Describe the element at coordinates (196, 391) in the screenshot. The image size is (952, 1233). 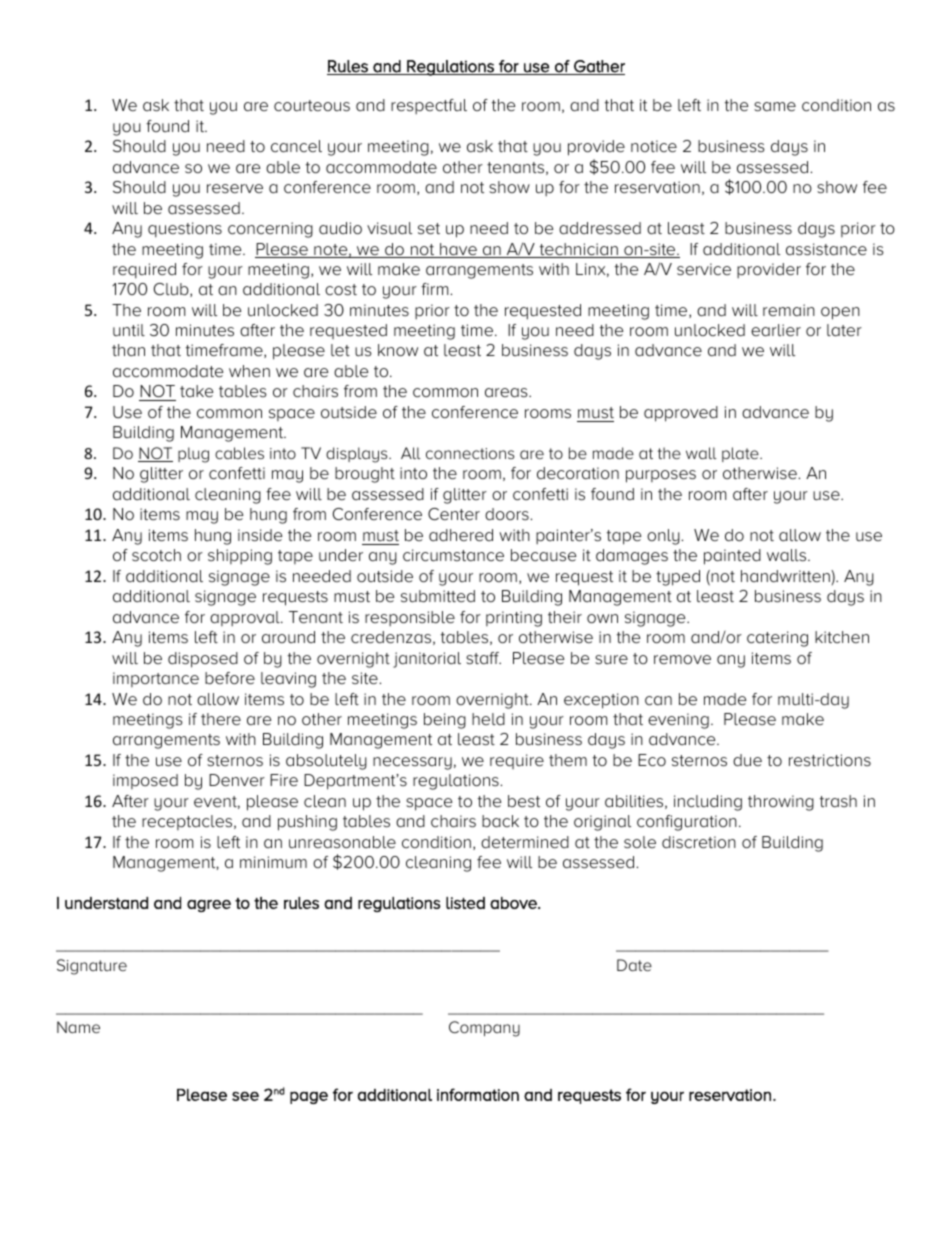
I see `take` at that location.
